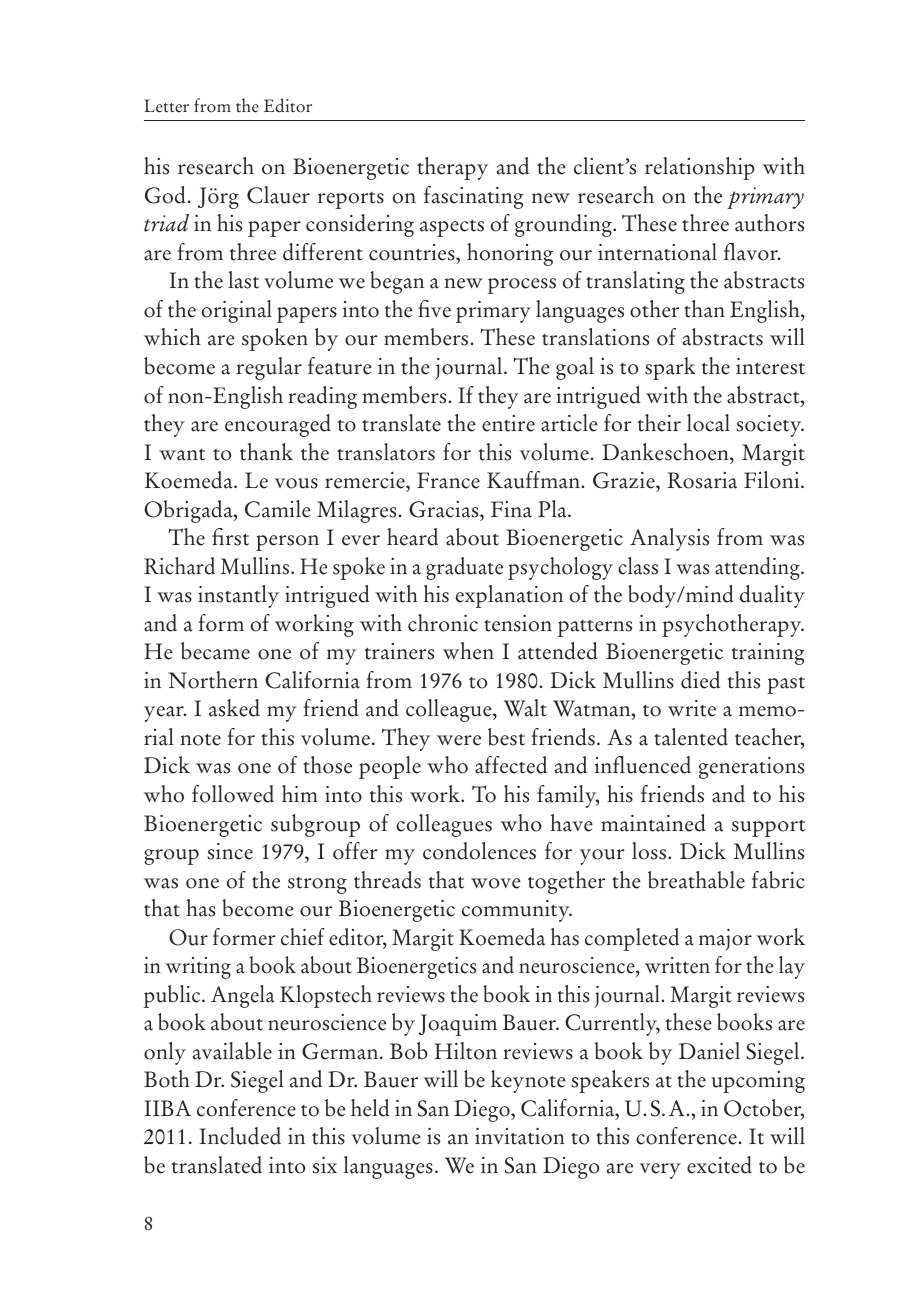 This page has width=924, height=1311. Describe the element at coordinates (474, 197) in the page. I see `fascinating` at that location.
